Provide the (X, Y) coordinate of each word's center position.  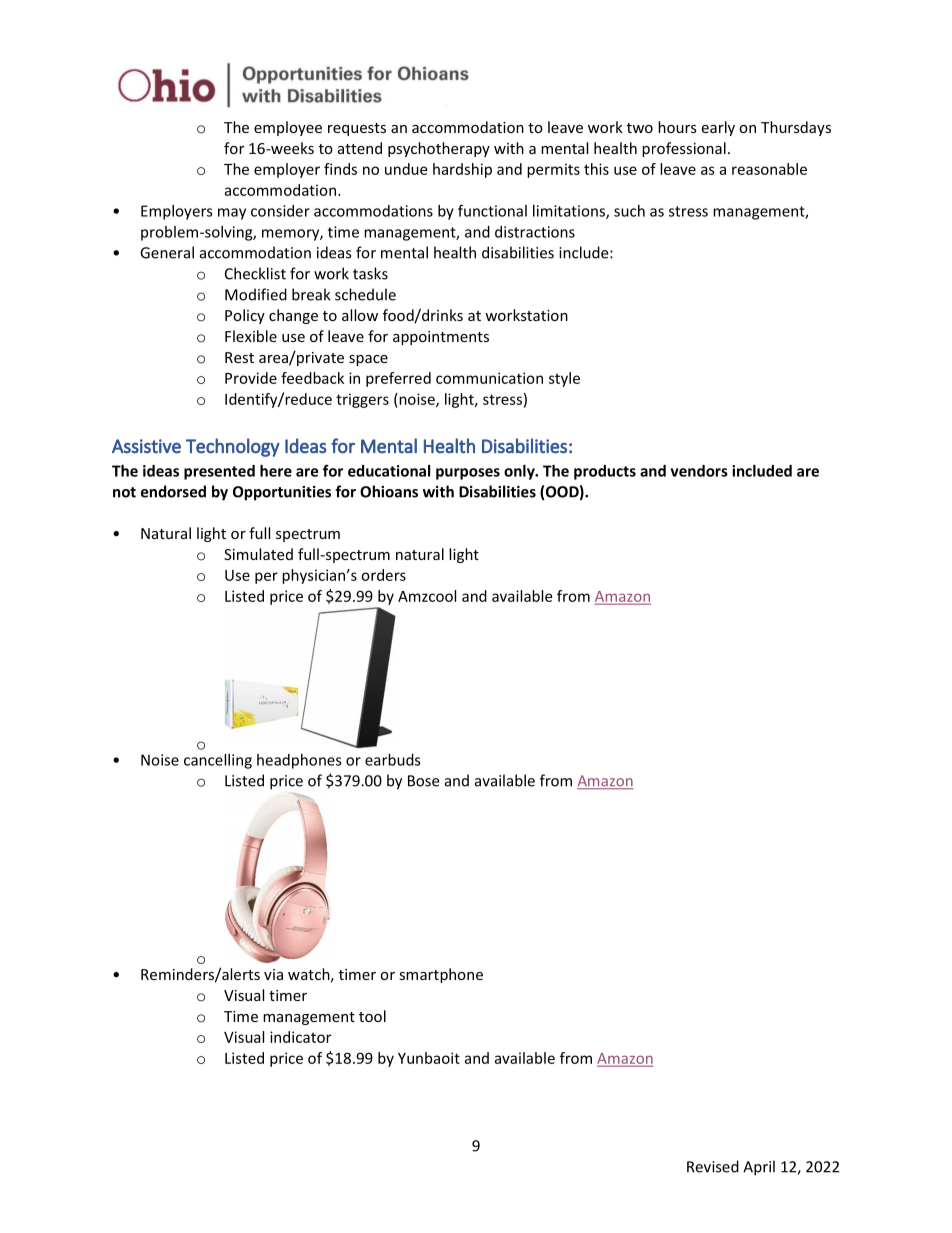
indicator (300, 1037)
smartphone (441, 975)
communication (489, 378)
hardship (462, 170)
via (273, 974)
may (232, 214)
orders (383, 575)
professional (684, 149)
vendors (699, 471)
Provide (251, 378)
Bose (423, 781)
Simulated (258, 554)
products (605, 472)
